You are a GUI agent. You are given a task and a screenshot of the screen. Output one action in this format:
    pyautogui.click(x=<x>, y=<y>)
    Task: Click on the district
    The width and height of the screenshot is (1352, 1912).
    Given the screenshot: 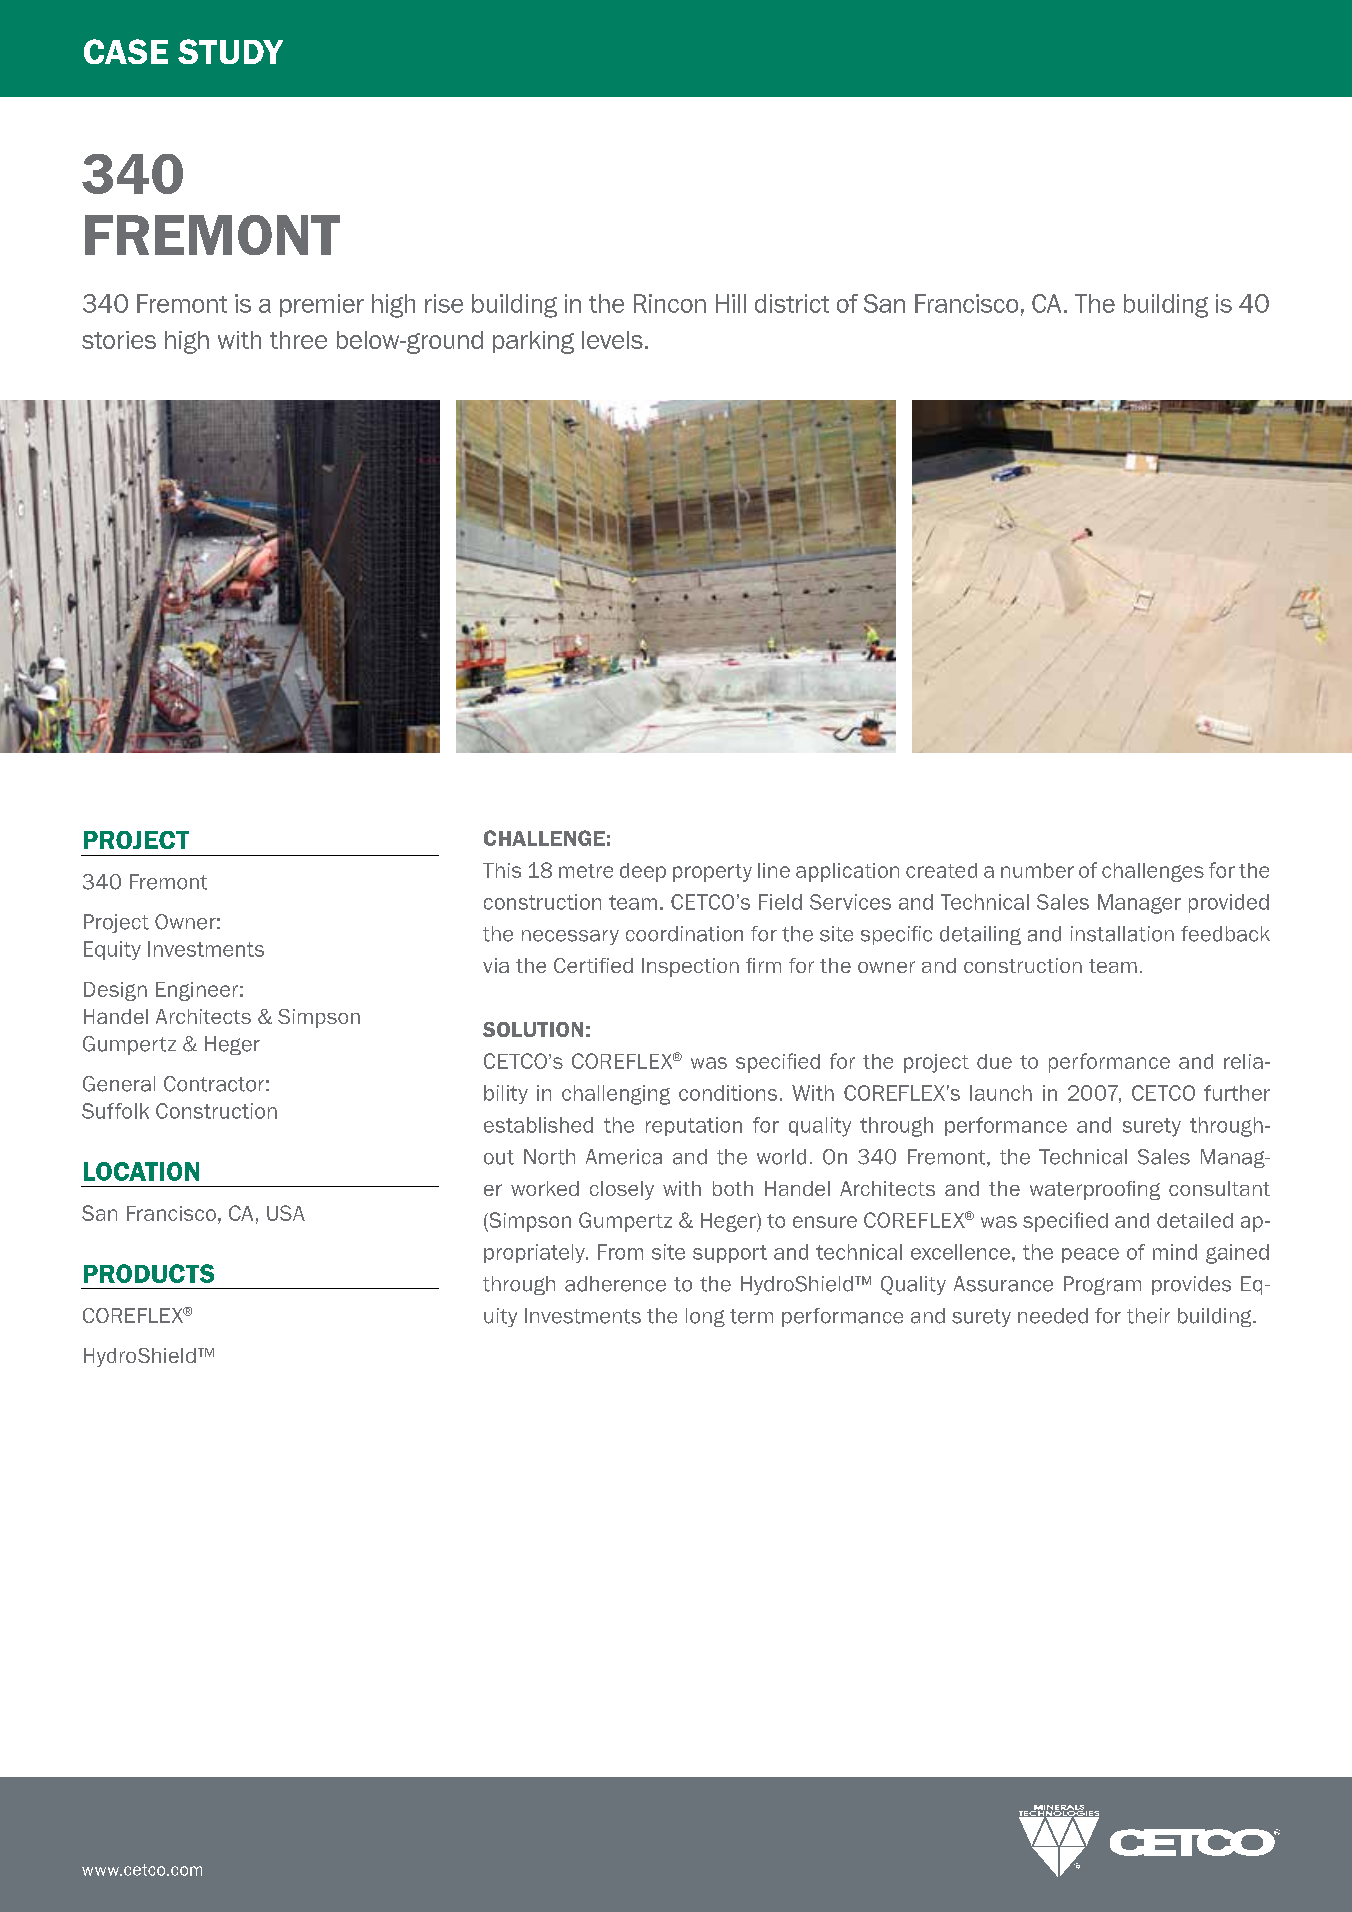 What is the action you would take?
    pyautogui.click(x=792, y=303)
